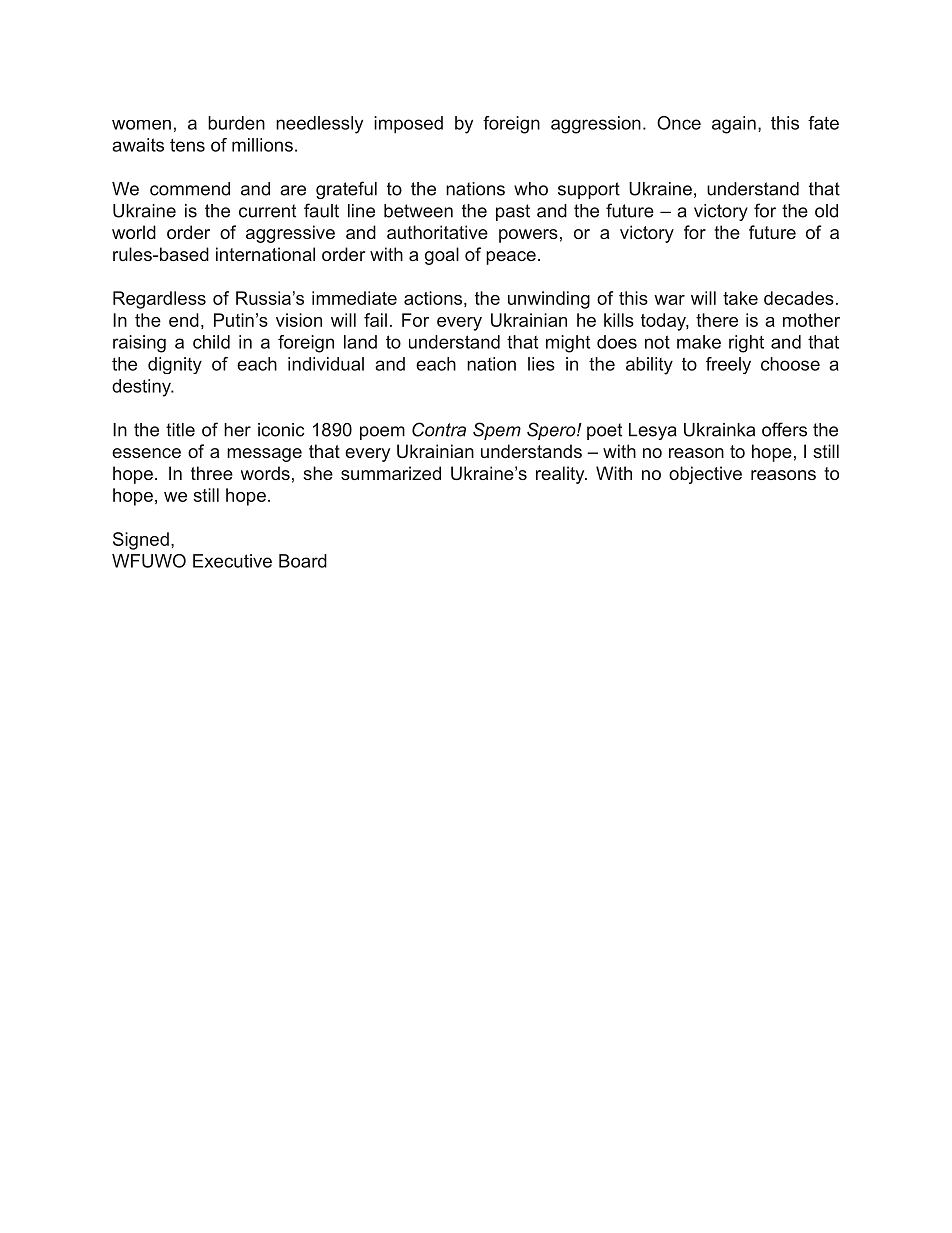 The image size is (952, 1233). Describe the element at coordinates (187, 145) in the screenshot. I see `tens` at that location.
